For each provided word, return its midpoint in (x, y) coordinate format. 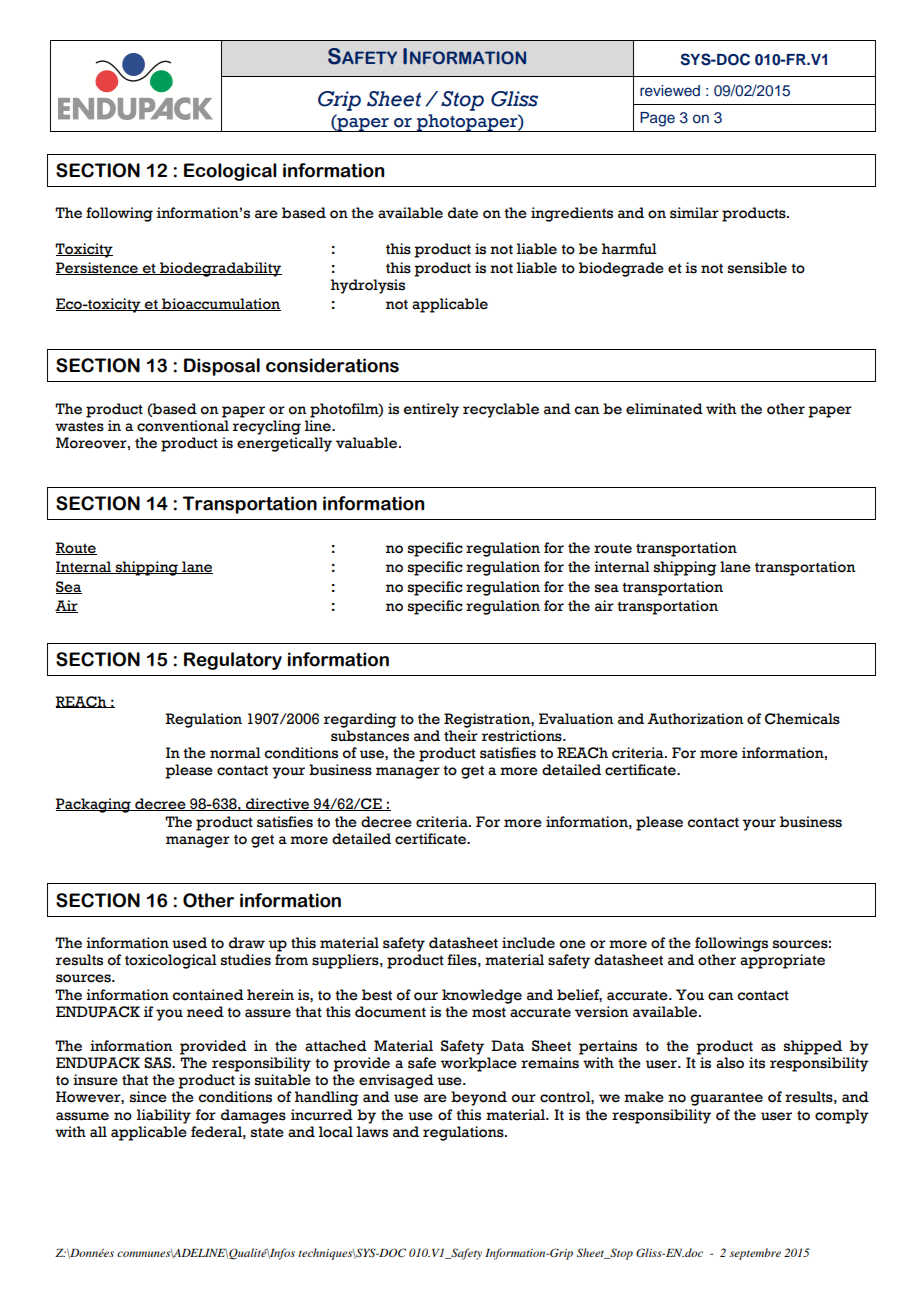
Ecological (230, 172)
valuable (366, 443)
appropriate (782, 961)
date (463, 213)
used (189, 943)
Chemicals (802, 719)
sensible (757, 268)
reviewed (670, 90)
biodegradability (220, 269)
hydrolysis (368, 286)
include (528, 943)
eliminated (664, 409)
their (461, 736)
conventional (183, 426)
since (148, 1097)
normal (235, 753)
